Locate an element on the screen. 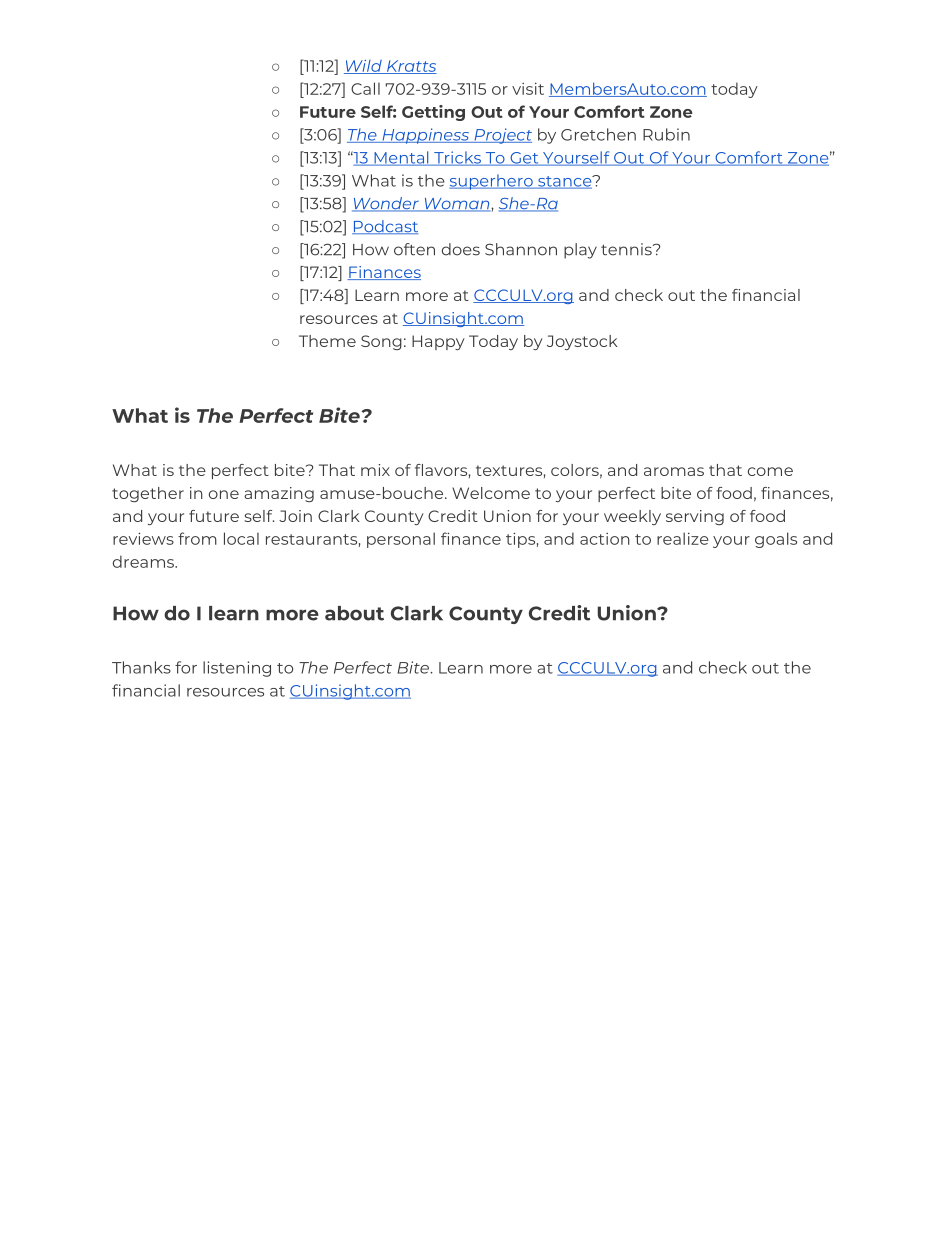  about is located at coordinates (354, 613).
